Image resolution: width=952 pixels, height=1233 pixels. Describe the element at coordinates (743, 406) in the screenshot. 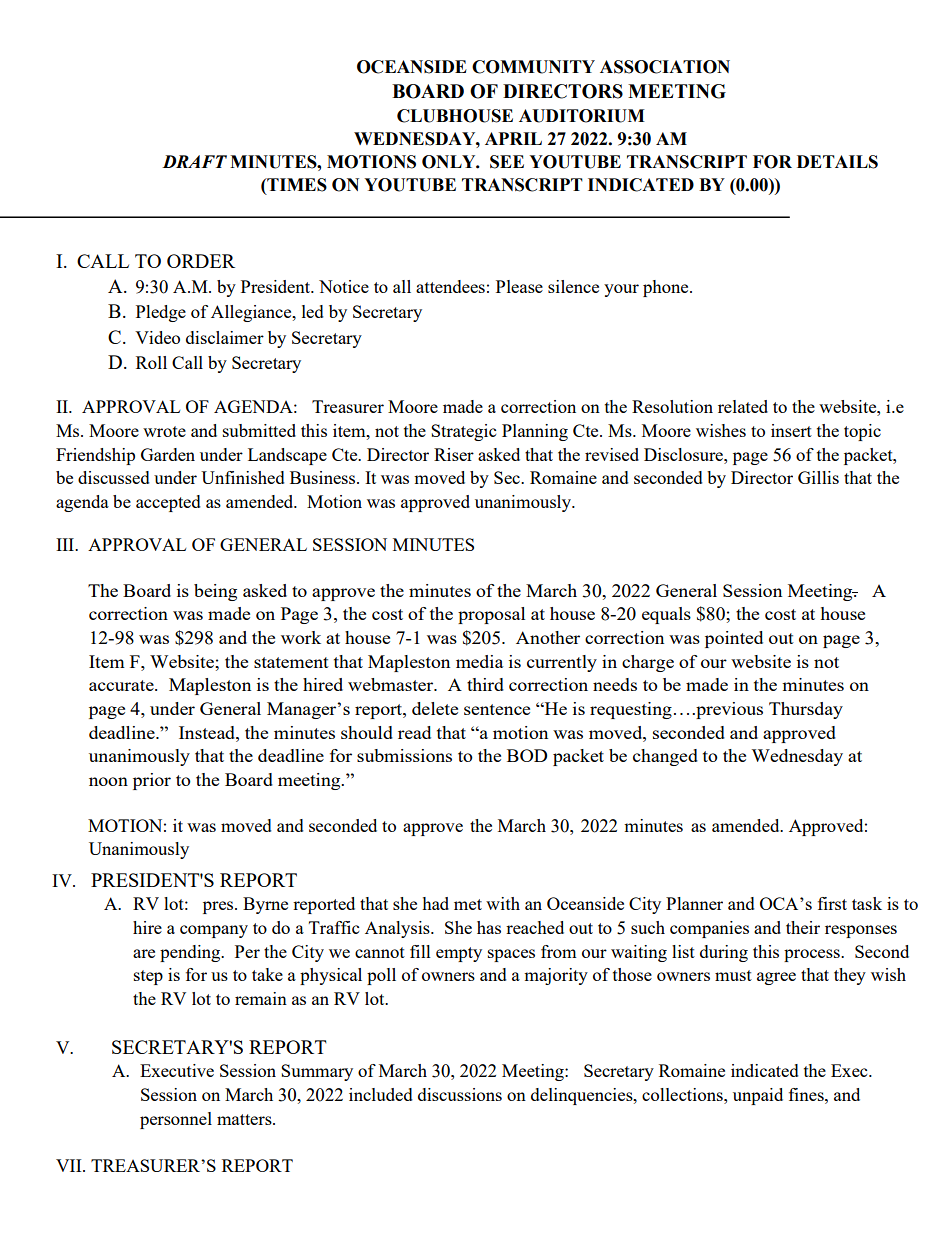

I see `related` at that location.
